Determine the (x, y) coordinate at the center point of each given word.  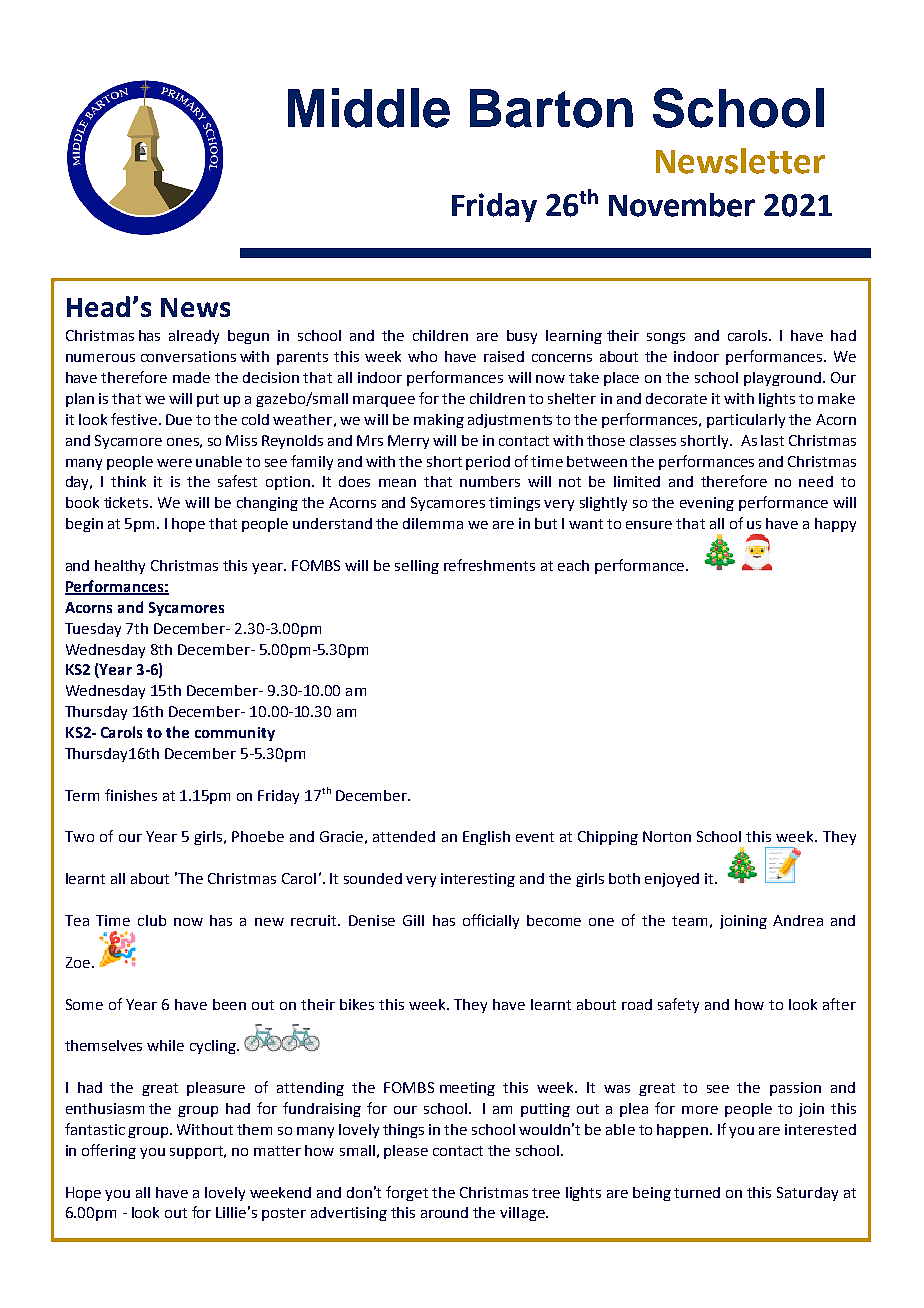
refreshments (489, 565)
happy (835, 525)
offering (109, 1151)
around (444, 1212)
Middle (369, 108)
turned (697, 1192)
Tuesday (93, 630)
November (682, 205)
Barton (551, 108)
